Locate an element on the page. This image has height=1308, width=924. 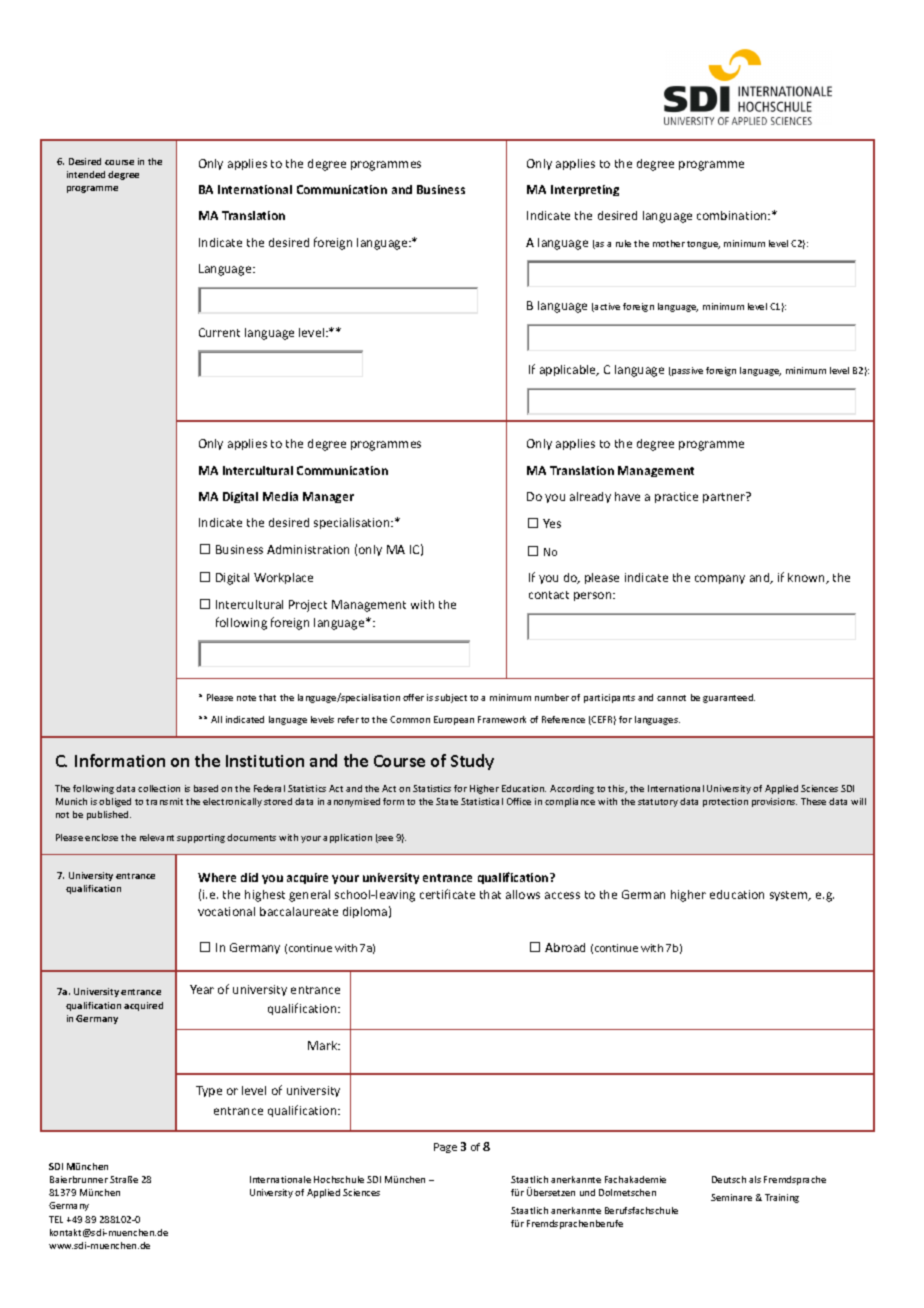
provisions is located at coordinates (774, 802).
